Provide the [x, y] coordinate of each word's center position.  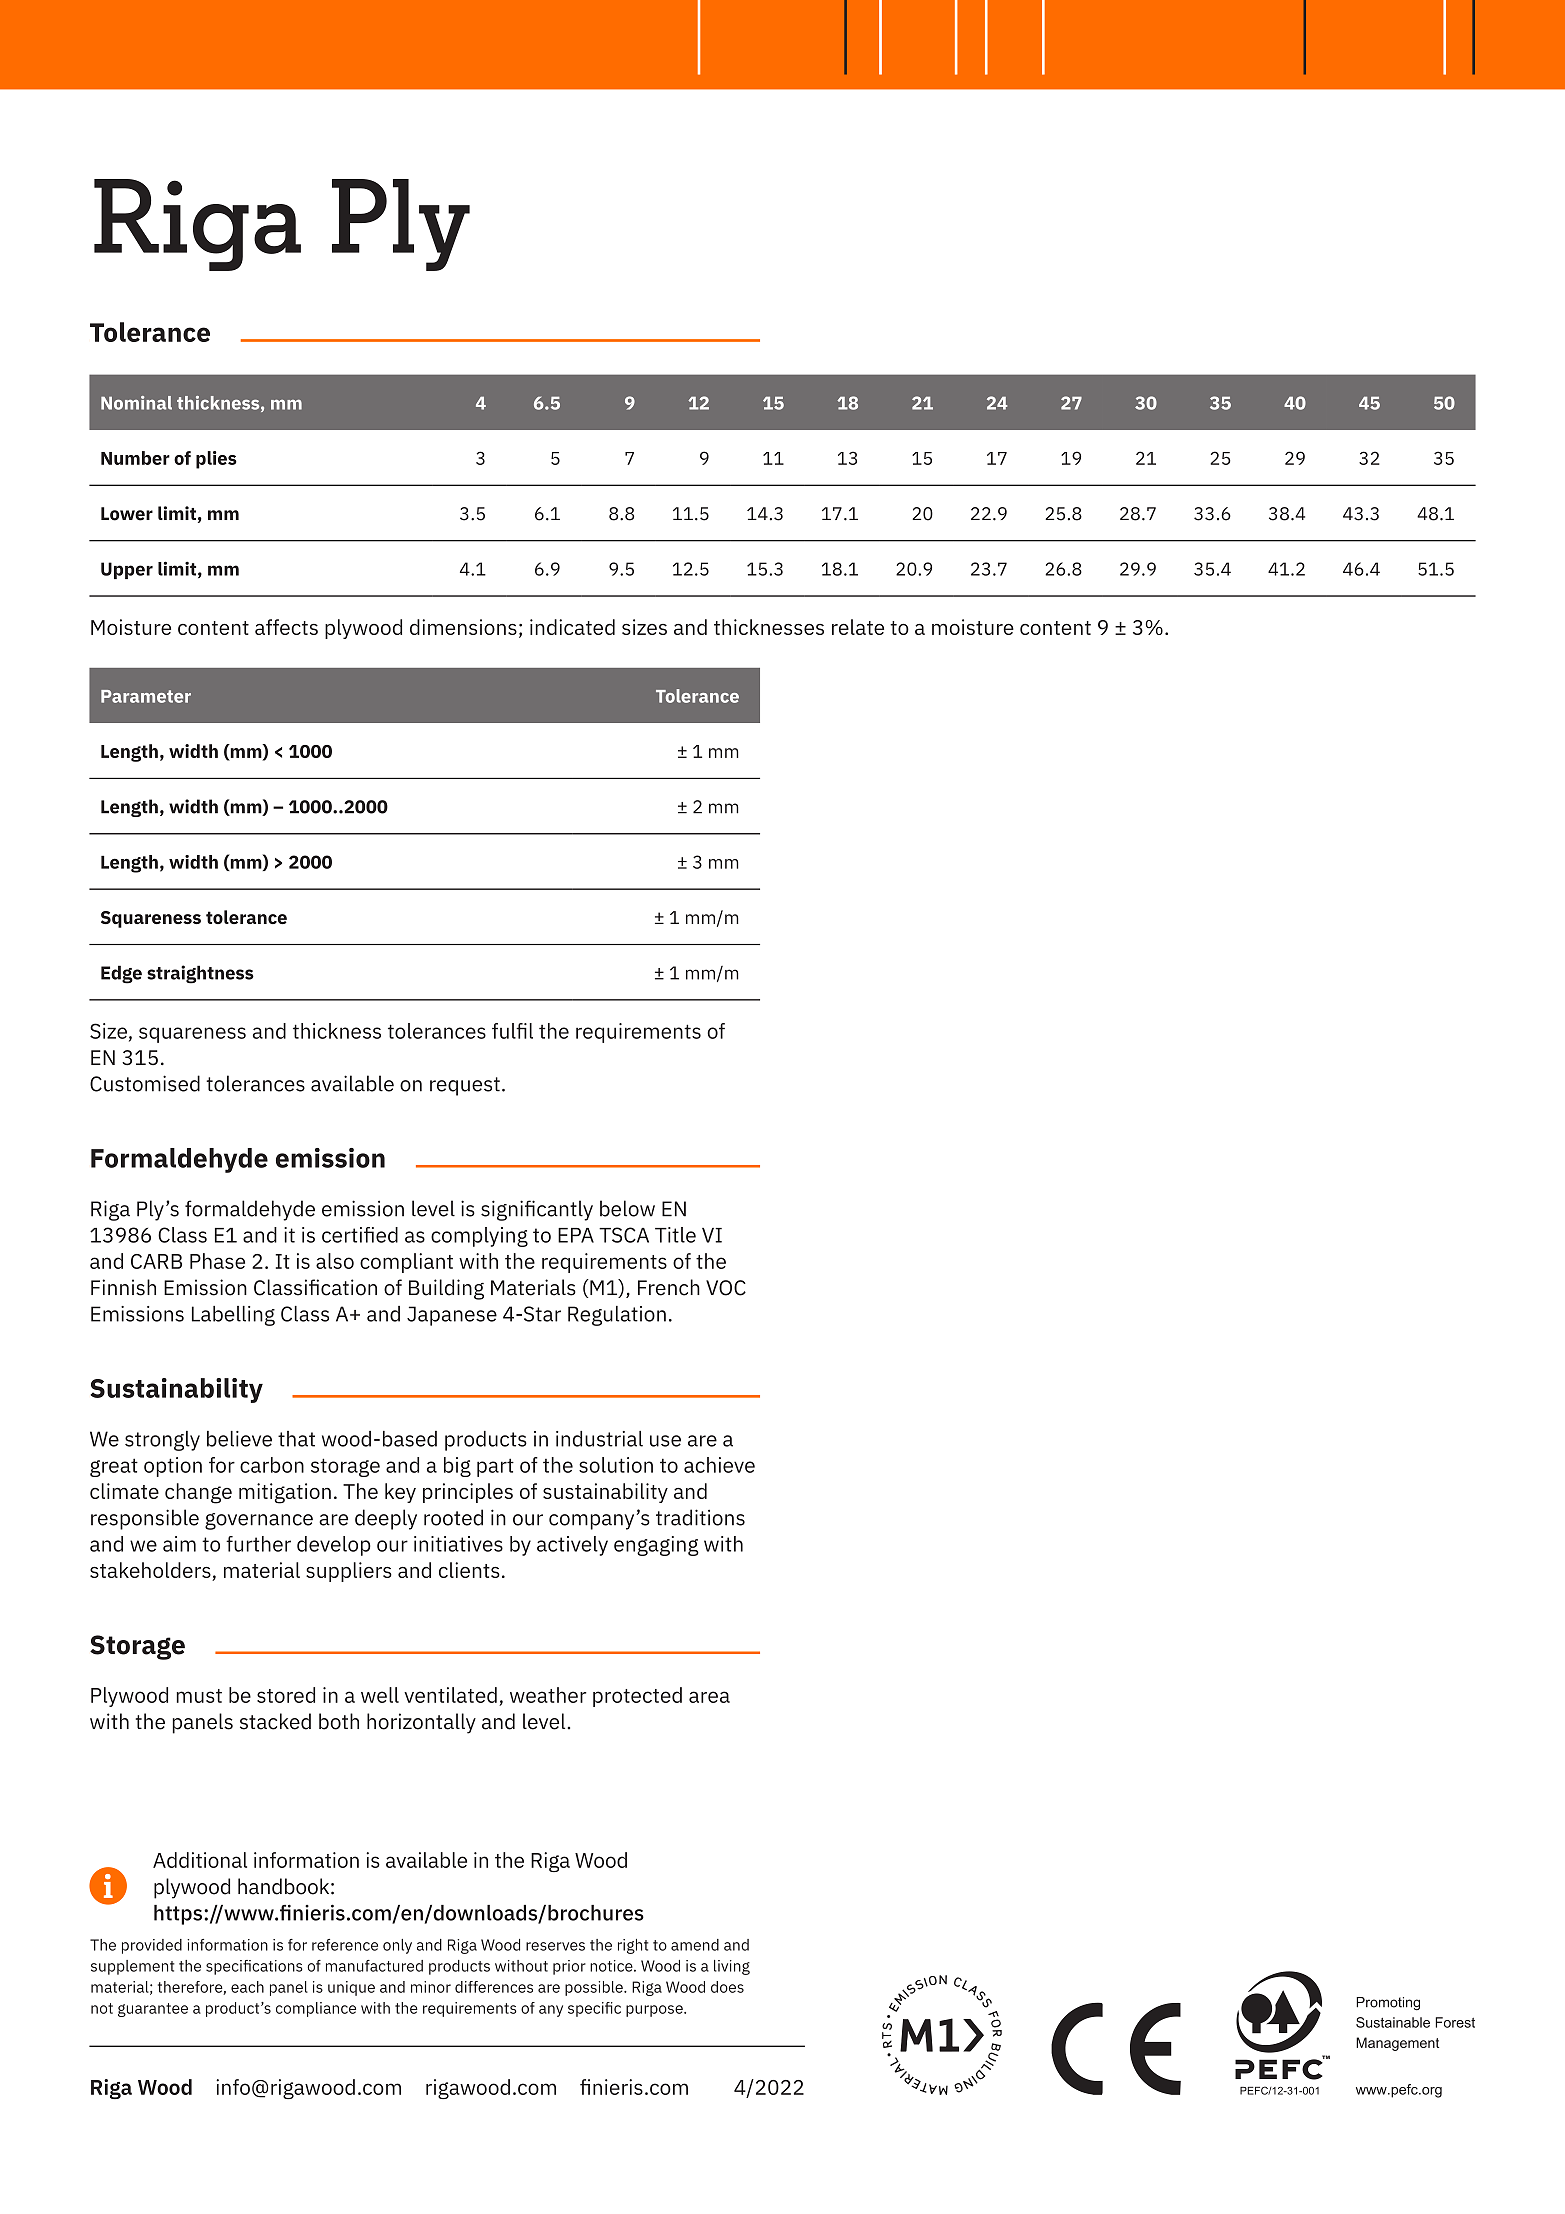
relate [858, 627]
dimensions [463, 627]
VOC [726, 1288]
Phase [217, 1261]
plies [216, 460]
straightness [200, 974]
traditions [700, 1517]
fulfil [512, 1031]
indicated [572, 627]
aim [179, 1544]
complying [479, 1237]
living [732, 1967]
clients [469, 1570]
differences [494, 1987]
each [247, 1987]
